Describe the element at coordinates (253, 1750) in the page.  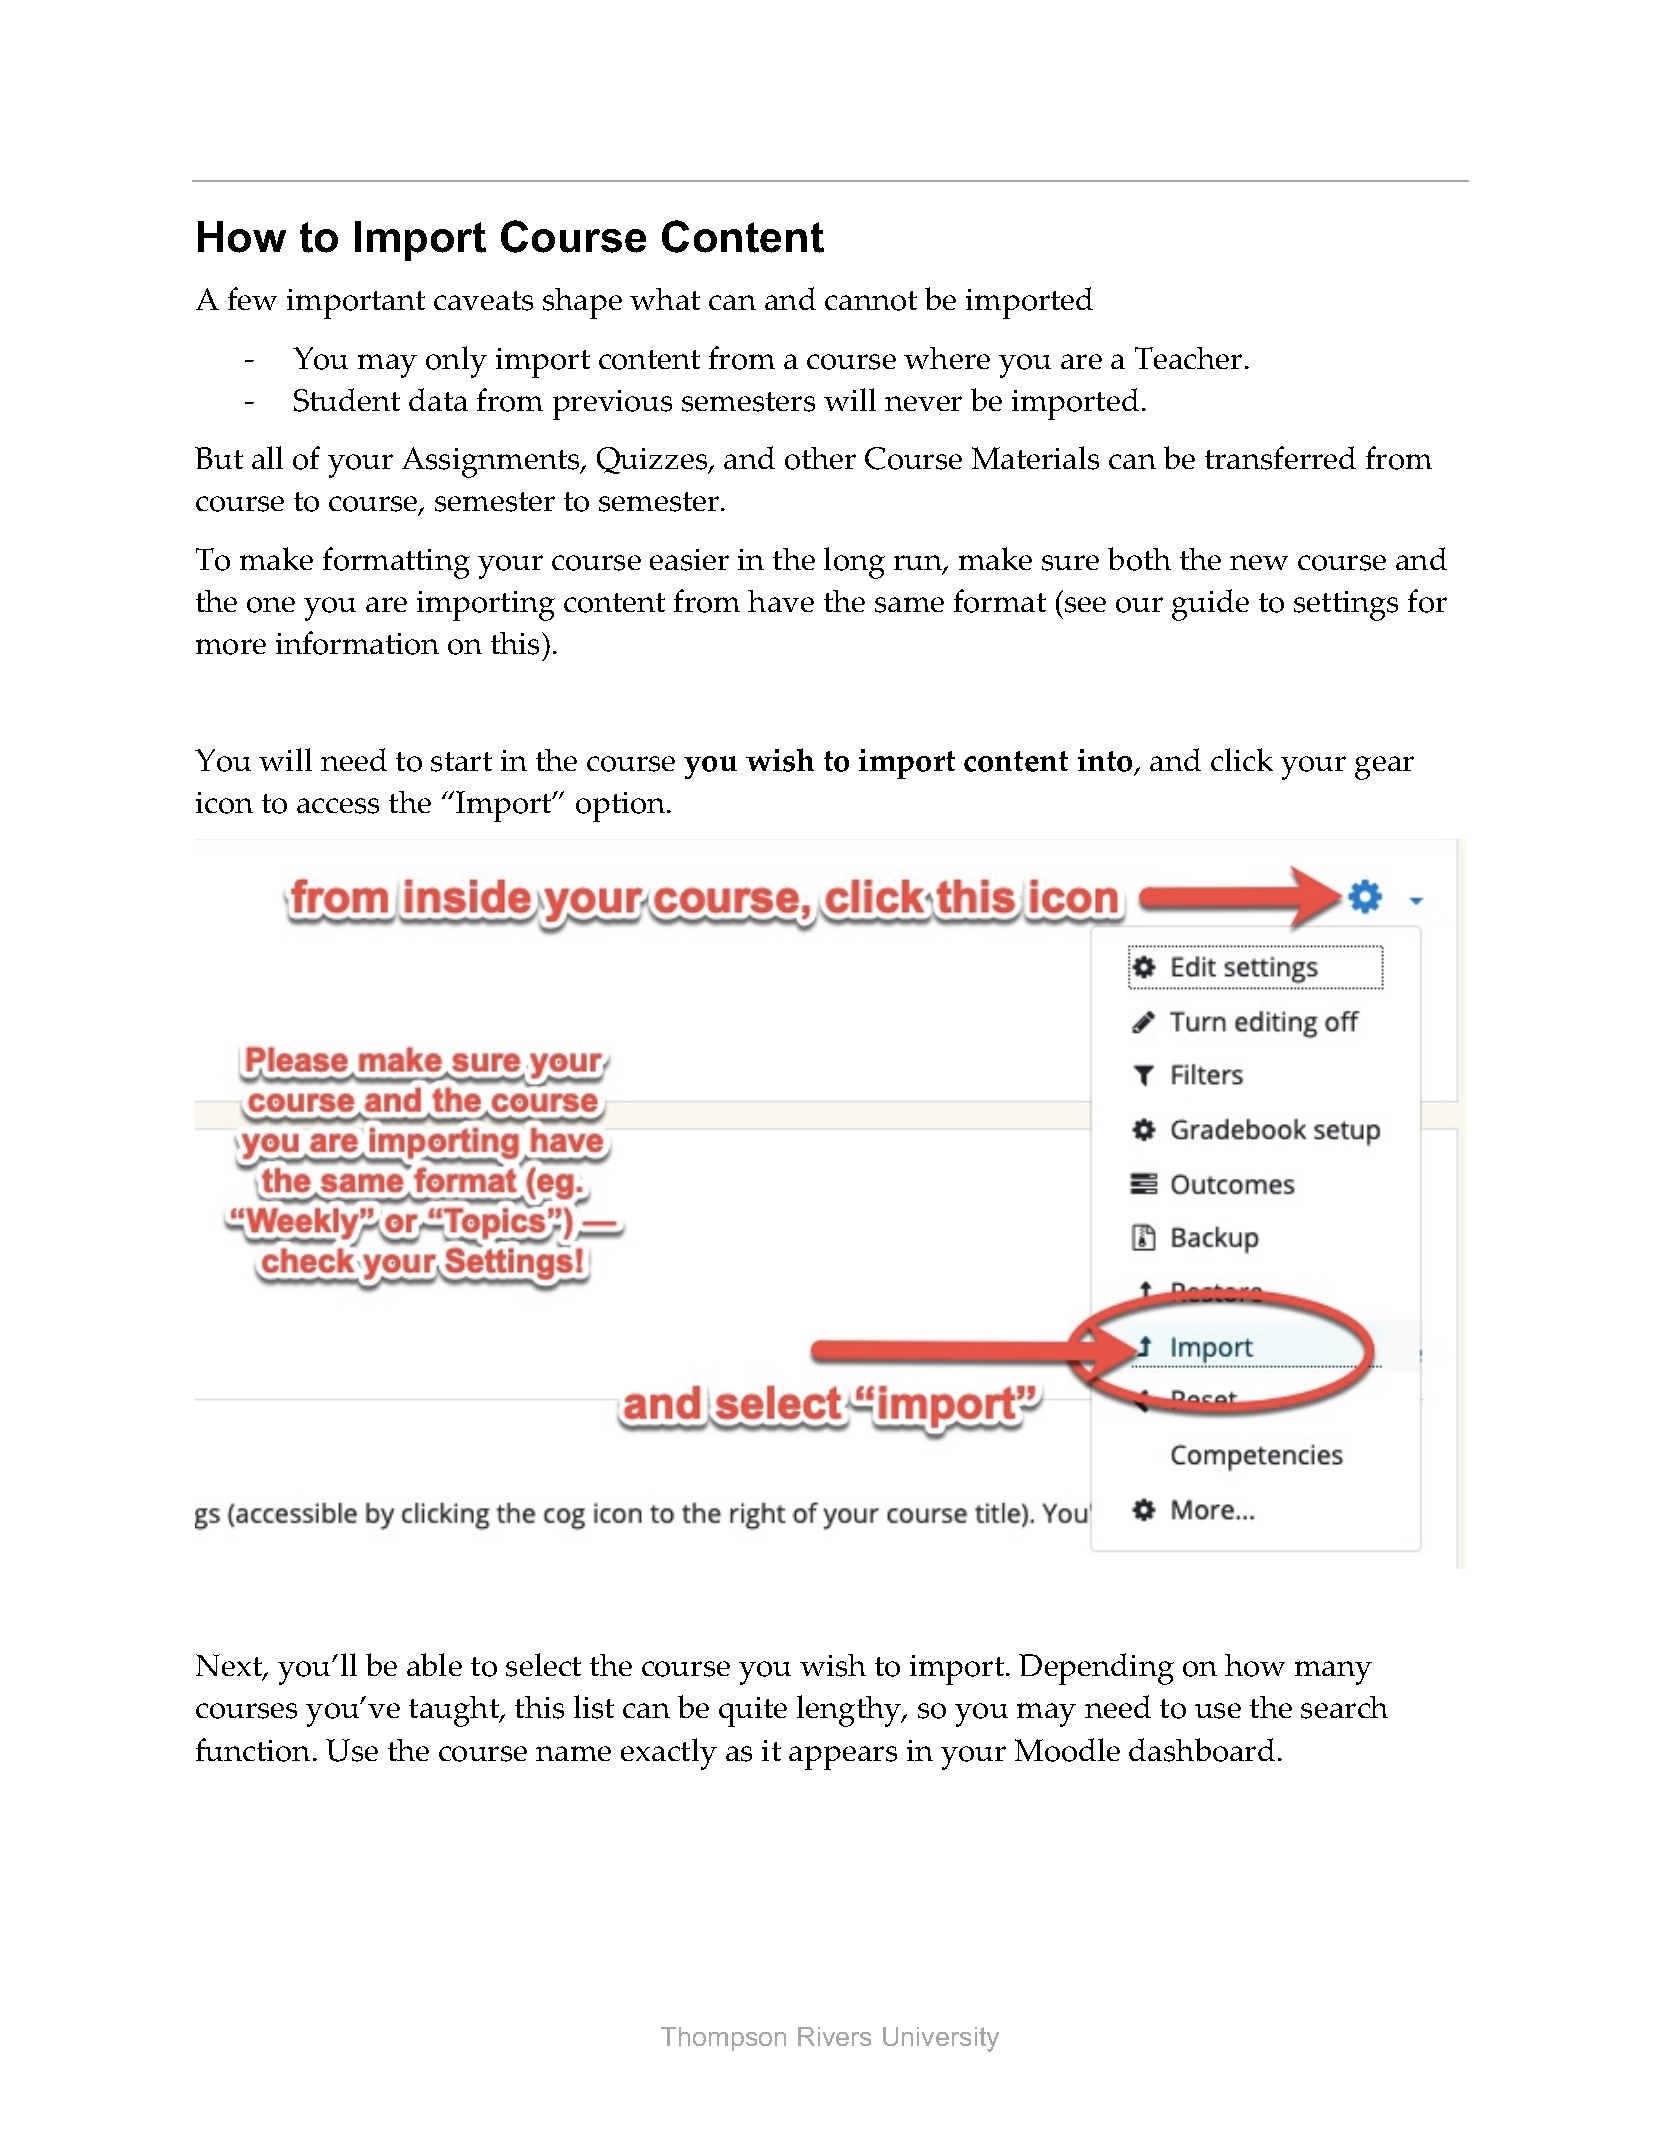
I see `function` at that location.
